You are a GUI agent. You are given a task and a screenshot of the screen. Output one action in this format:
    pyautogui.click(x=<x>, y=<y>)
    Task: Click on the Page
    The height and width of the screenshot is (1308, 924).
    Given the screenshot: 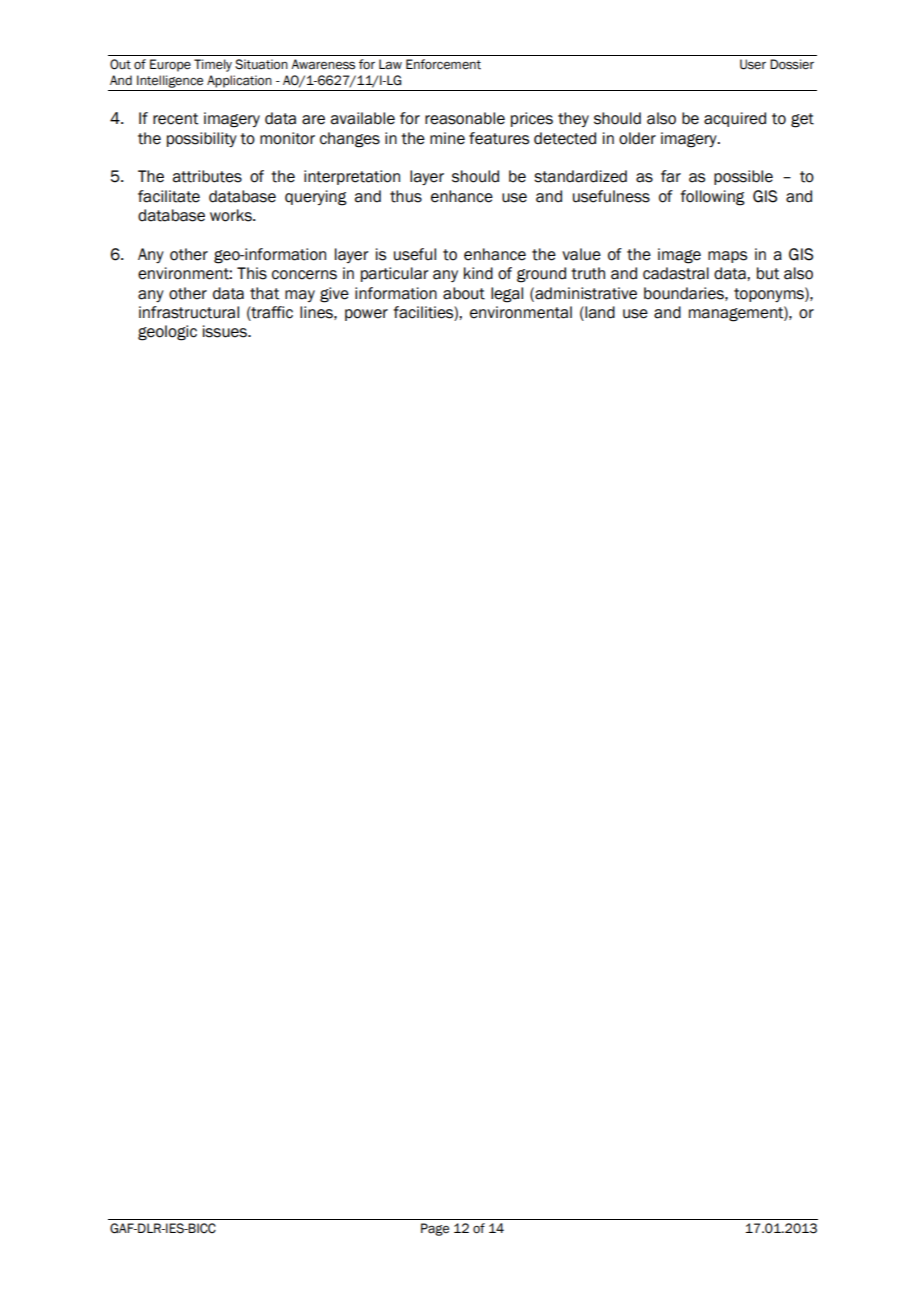 What is the action you would take?
    pyautogui.click(x=435, y=1229)
